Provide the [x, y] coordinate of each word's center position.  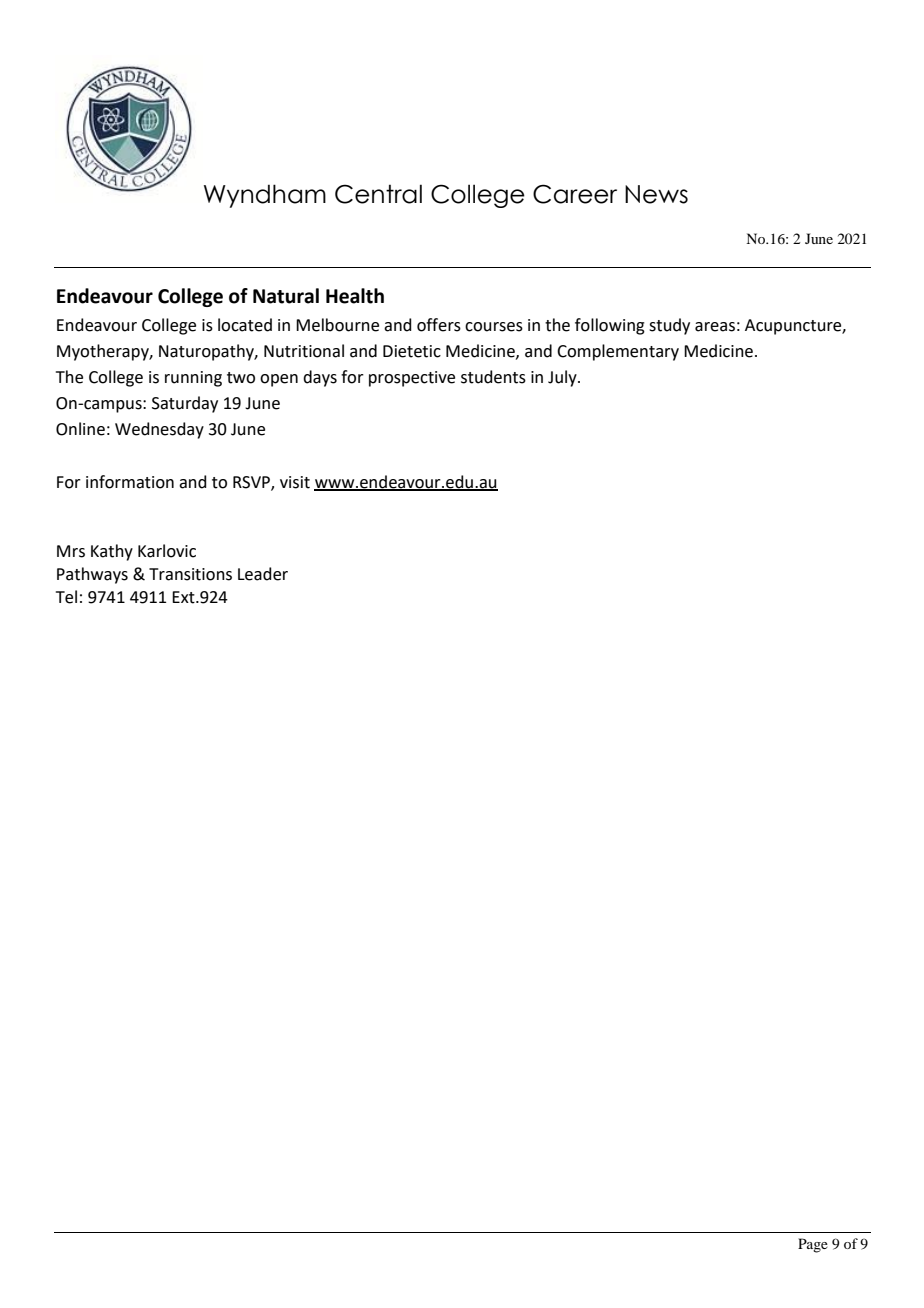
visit [295, 482]
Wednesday [159, 430]
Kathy [112, 552]
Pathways [92, 575]
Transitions [190, 574]
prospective [412, 379]
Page [813, 1245]
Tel [66, 597]
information [130, 482]
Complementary [618, 352]
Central [378, 194]
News [656, 194]
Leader [263, 574]
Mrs [71, 551]
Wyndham [265, 196]
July [563, 378]
